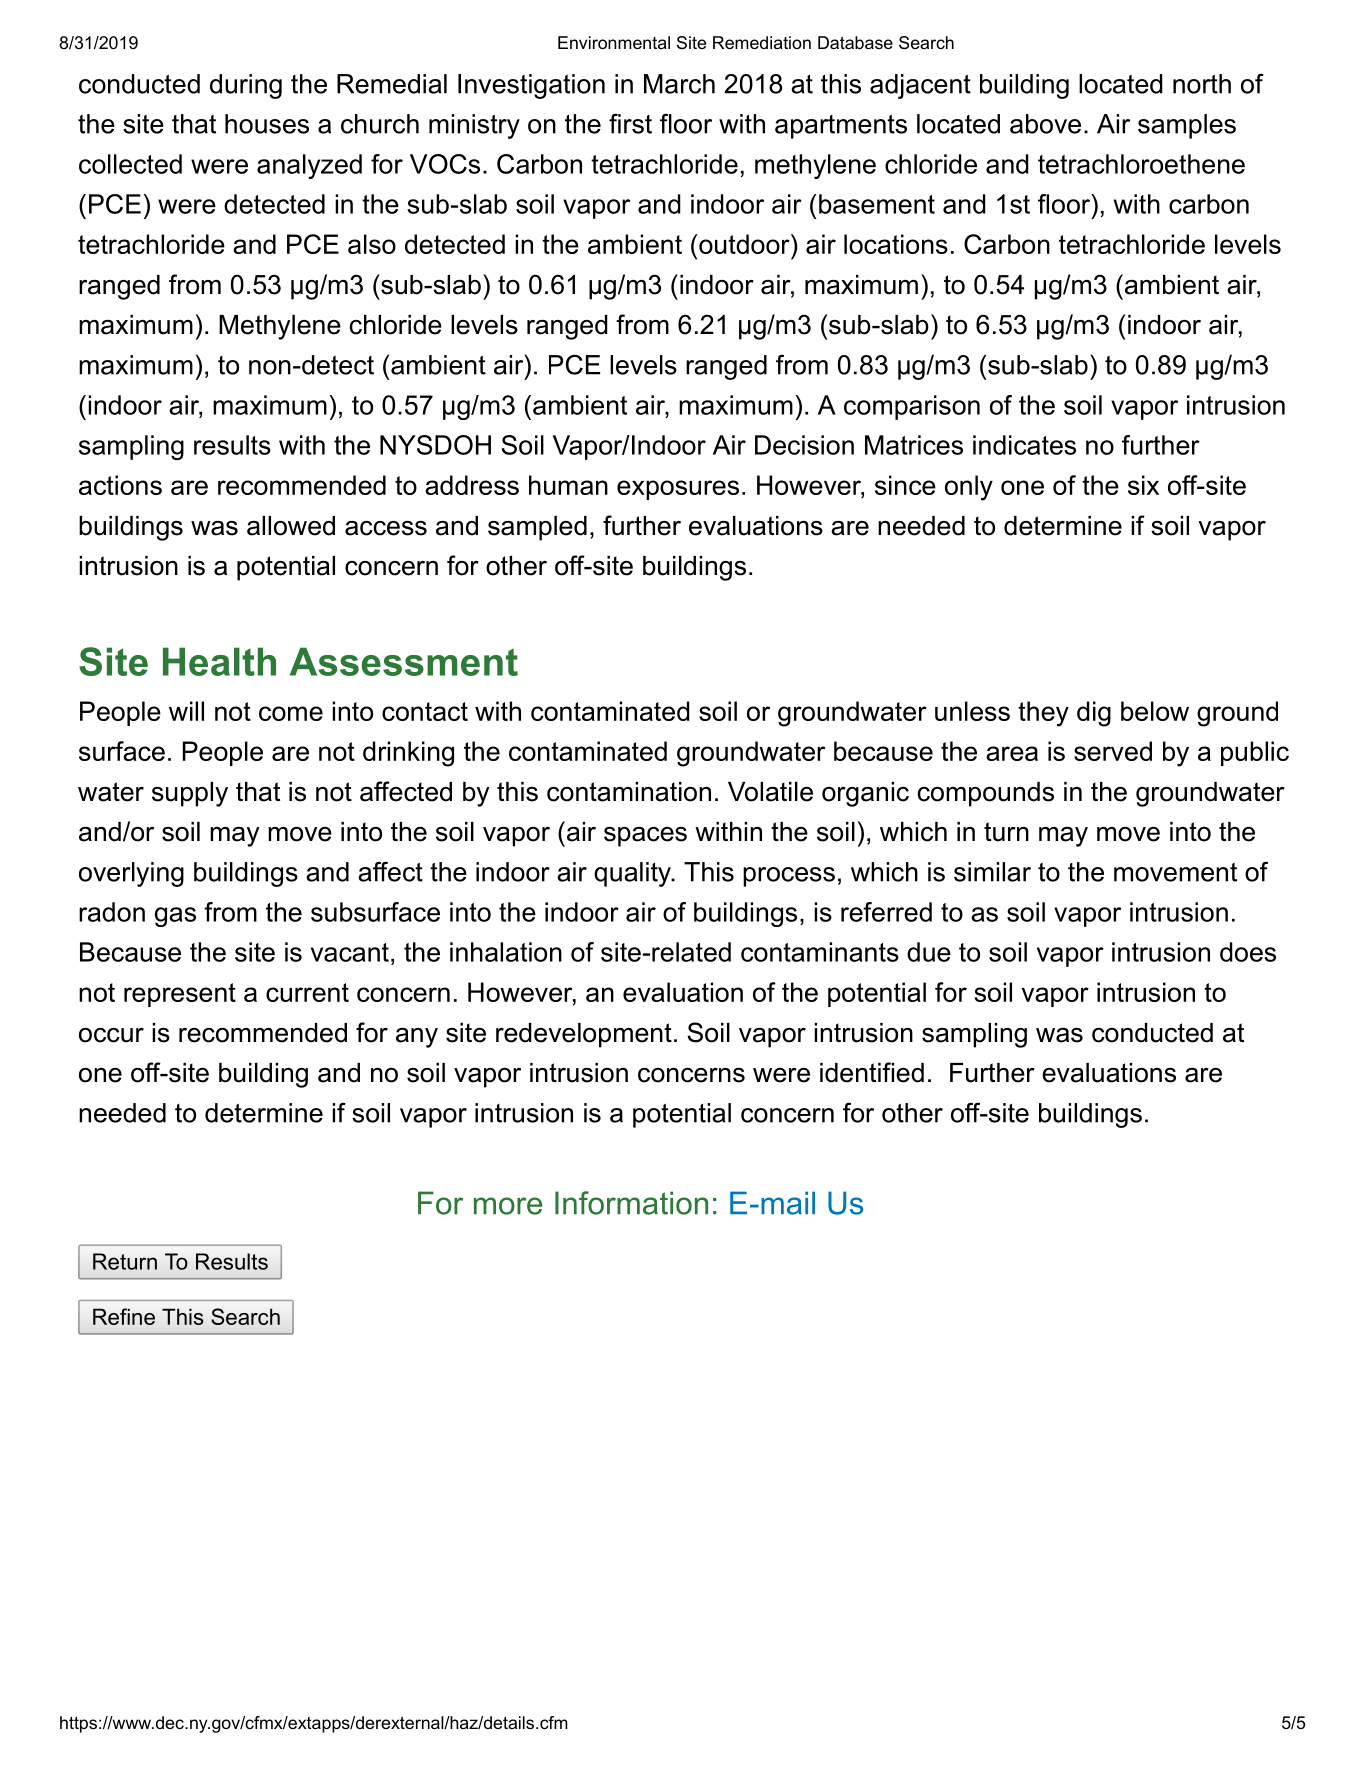  I want to click on contamination, so click(629, 792).
